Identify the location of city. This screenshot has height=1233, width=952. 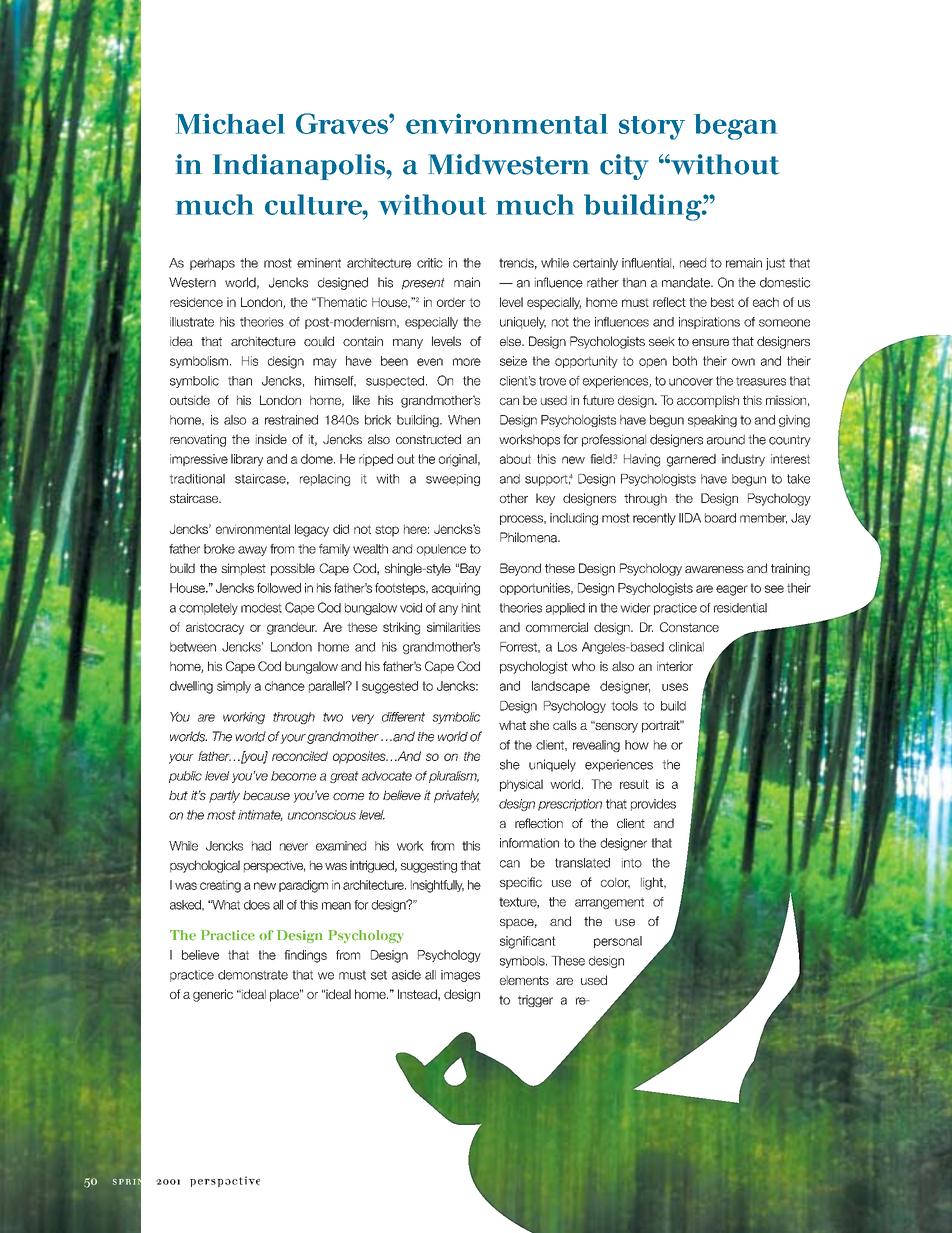
(624, 167).
